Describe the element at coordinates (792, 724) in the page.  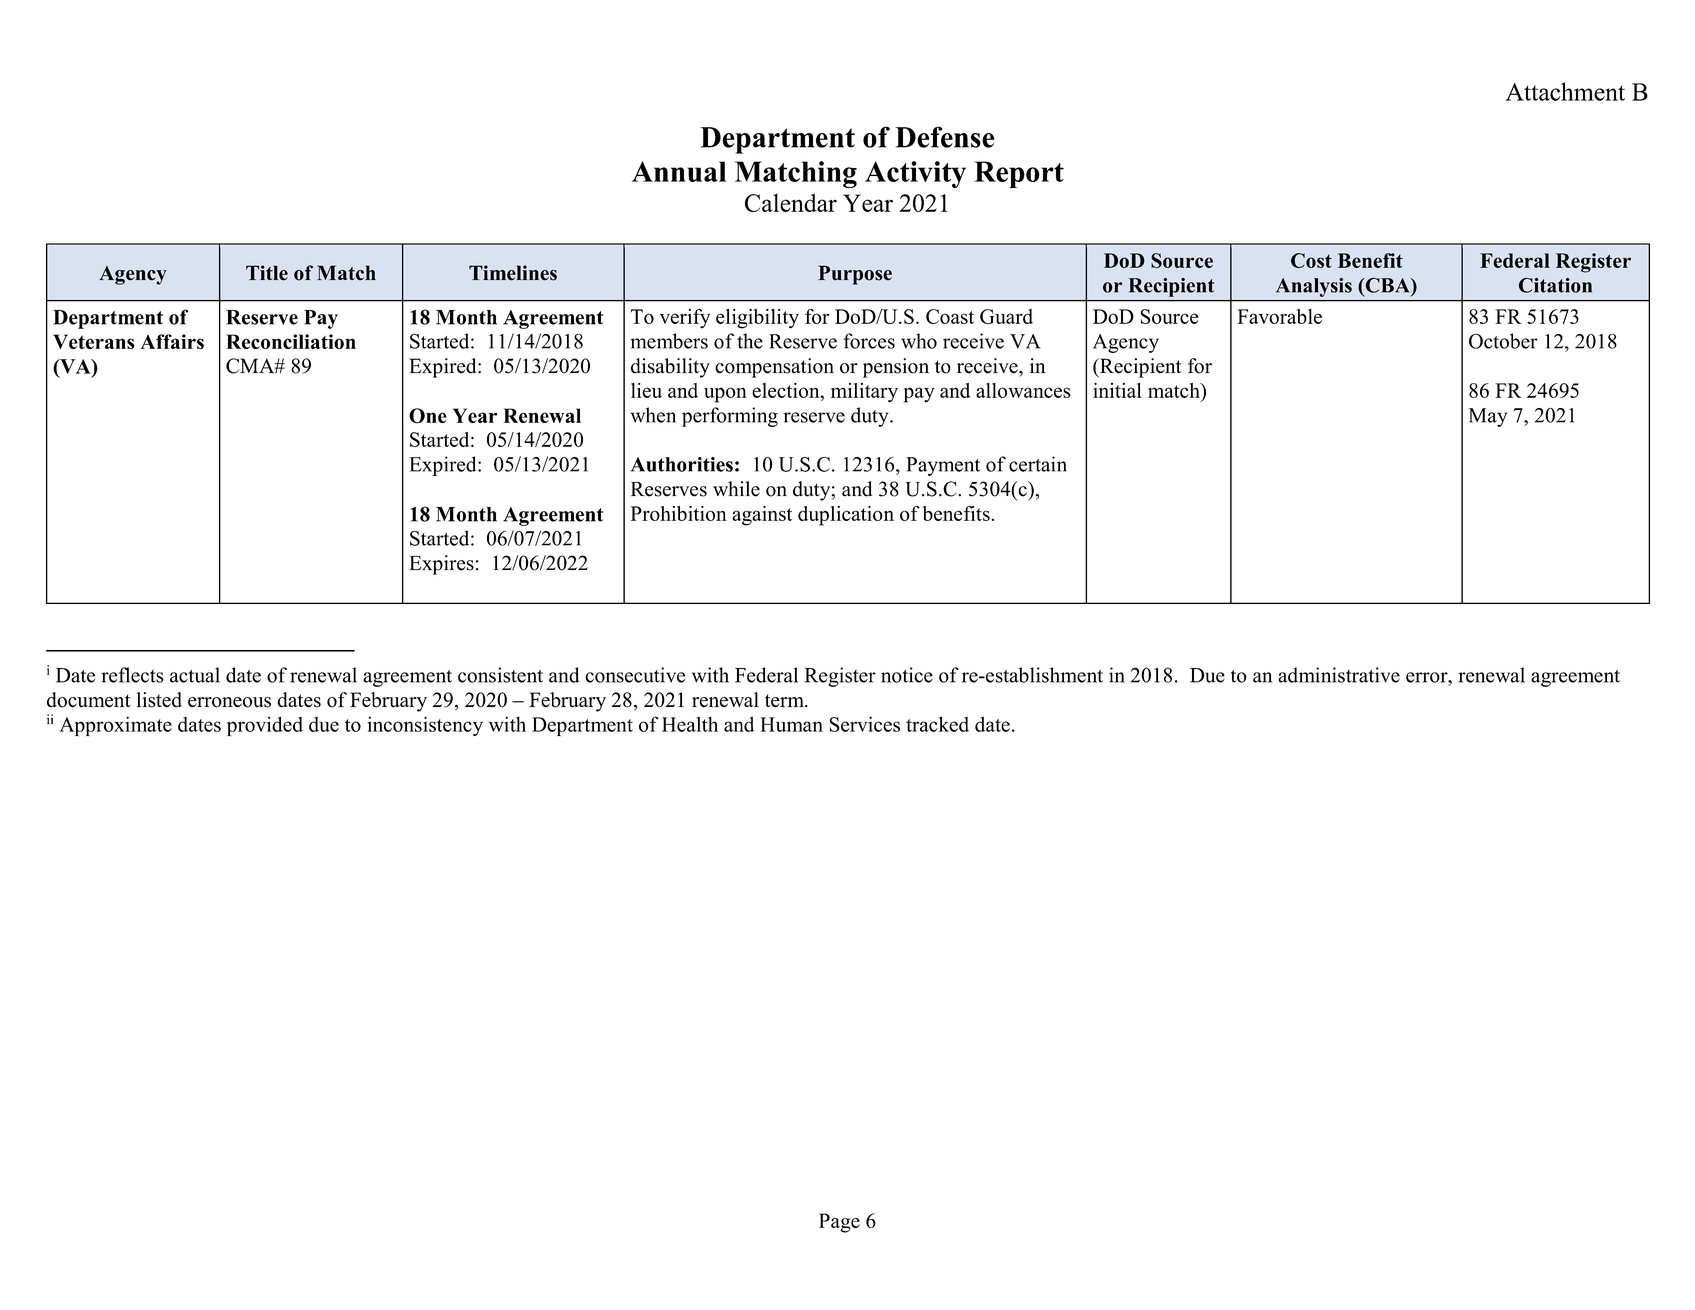
I see `Human` at that location.
